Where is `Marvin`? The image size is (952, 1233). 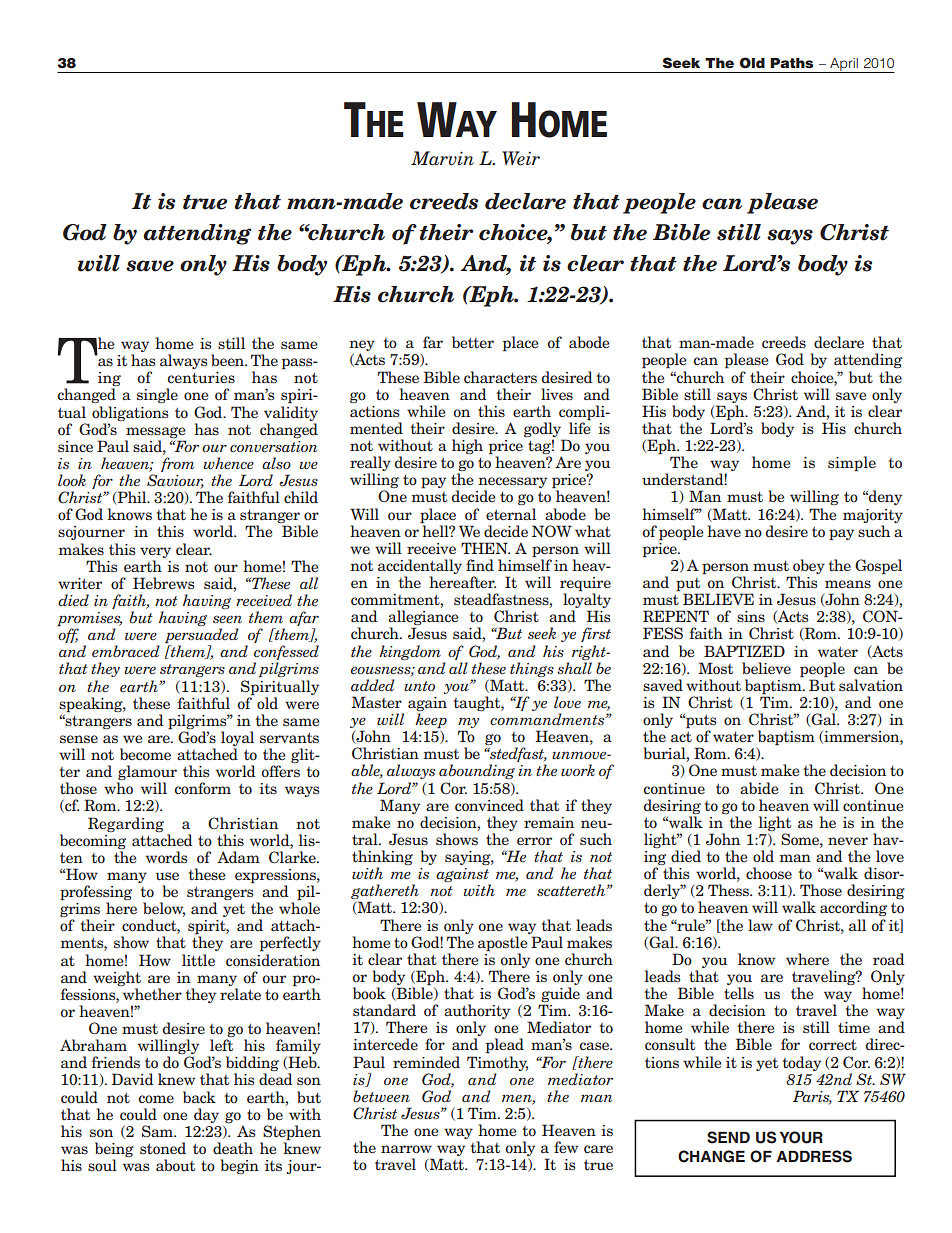
Marvin is located at coordinates (442, 158).
